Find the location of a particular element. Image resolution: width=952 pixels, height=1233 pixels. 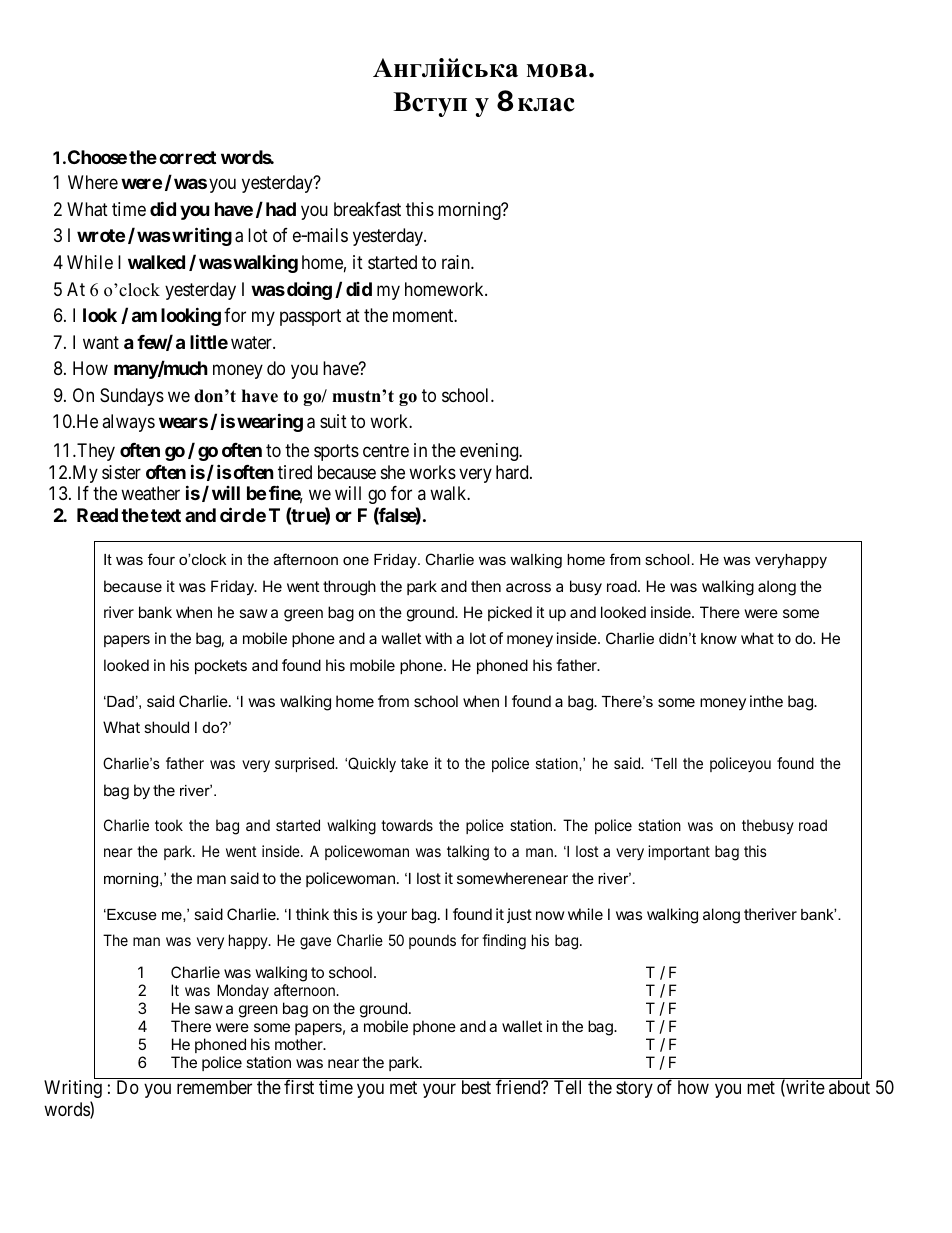

breakfast is located at coordinates (367, 209).
